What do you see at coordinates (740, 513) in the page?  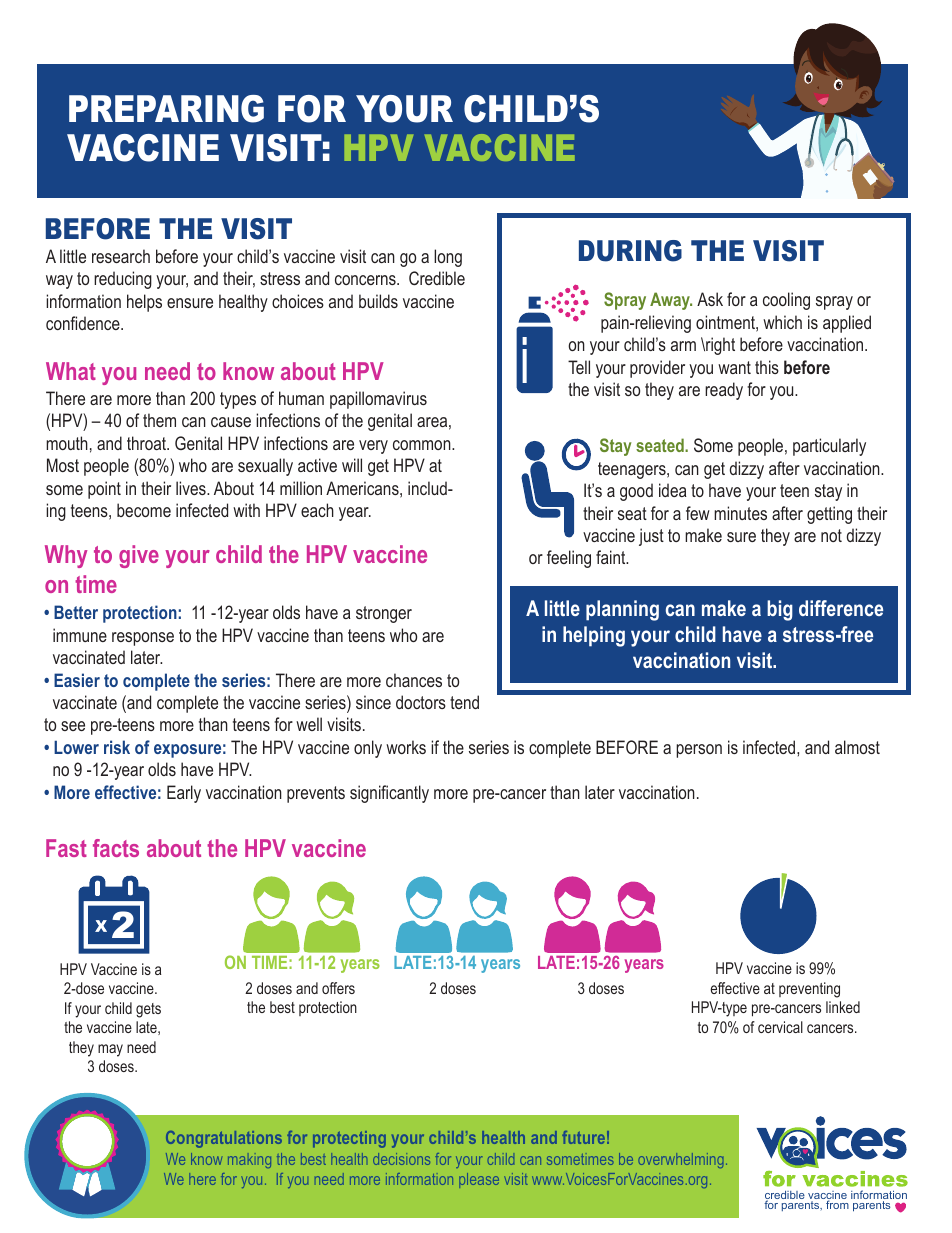 I see `minutes` at bounding box center [740, 513].
